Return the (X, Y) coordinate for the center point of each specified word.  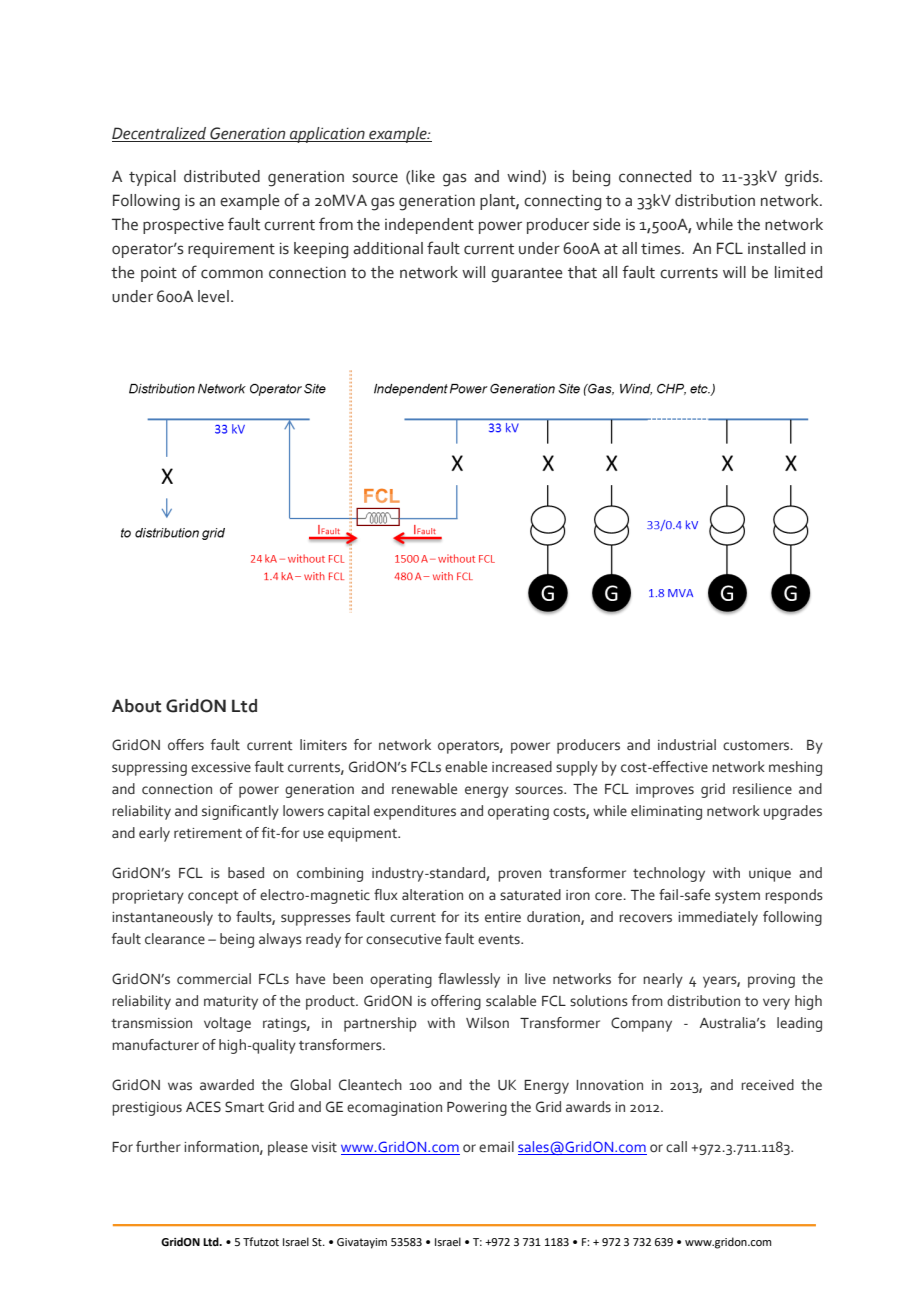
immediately (718, 918)
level (213, 296)
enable (466, 767)
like (423, 176)
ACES (203, 1107)
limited (798, 272)
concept (213, 897)
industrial (687, 745)
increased (522, 767)
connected (655, 176)
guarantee (527, 275)
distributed (222, 176)
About (137, 706)
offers (186, 745)
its (472, 917)
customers (757, 746)
